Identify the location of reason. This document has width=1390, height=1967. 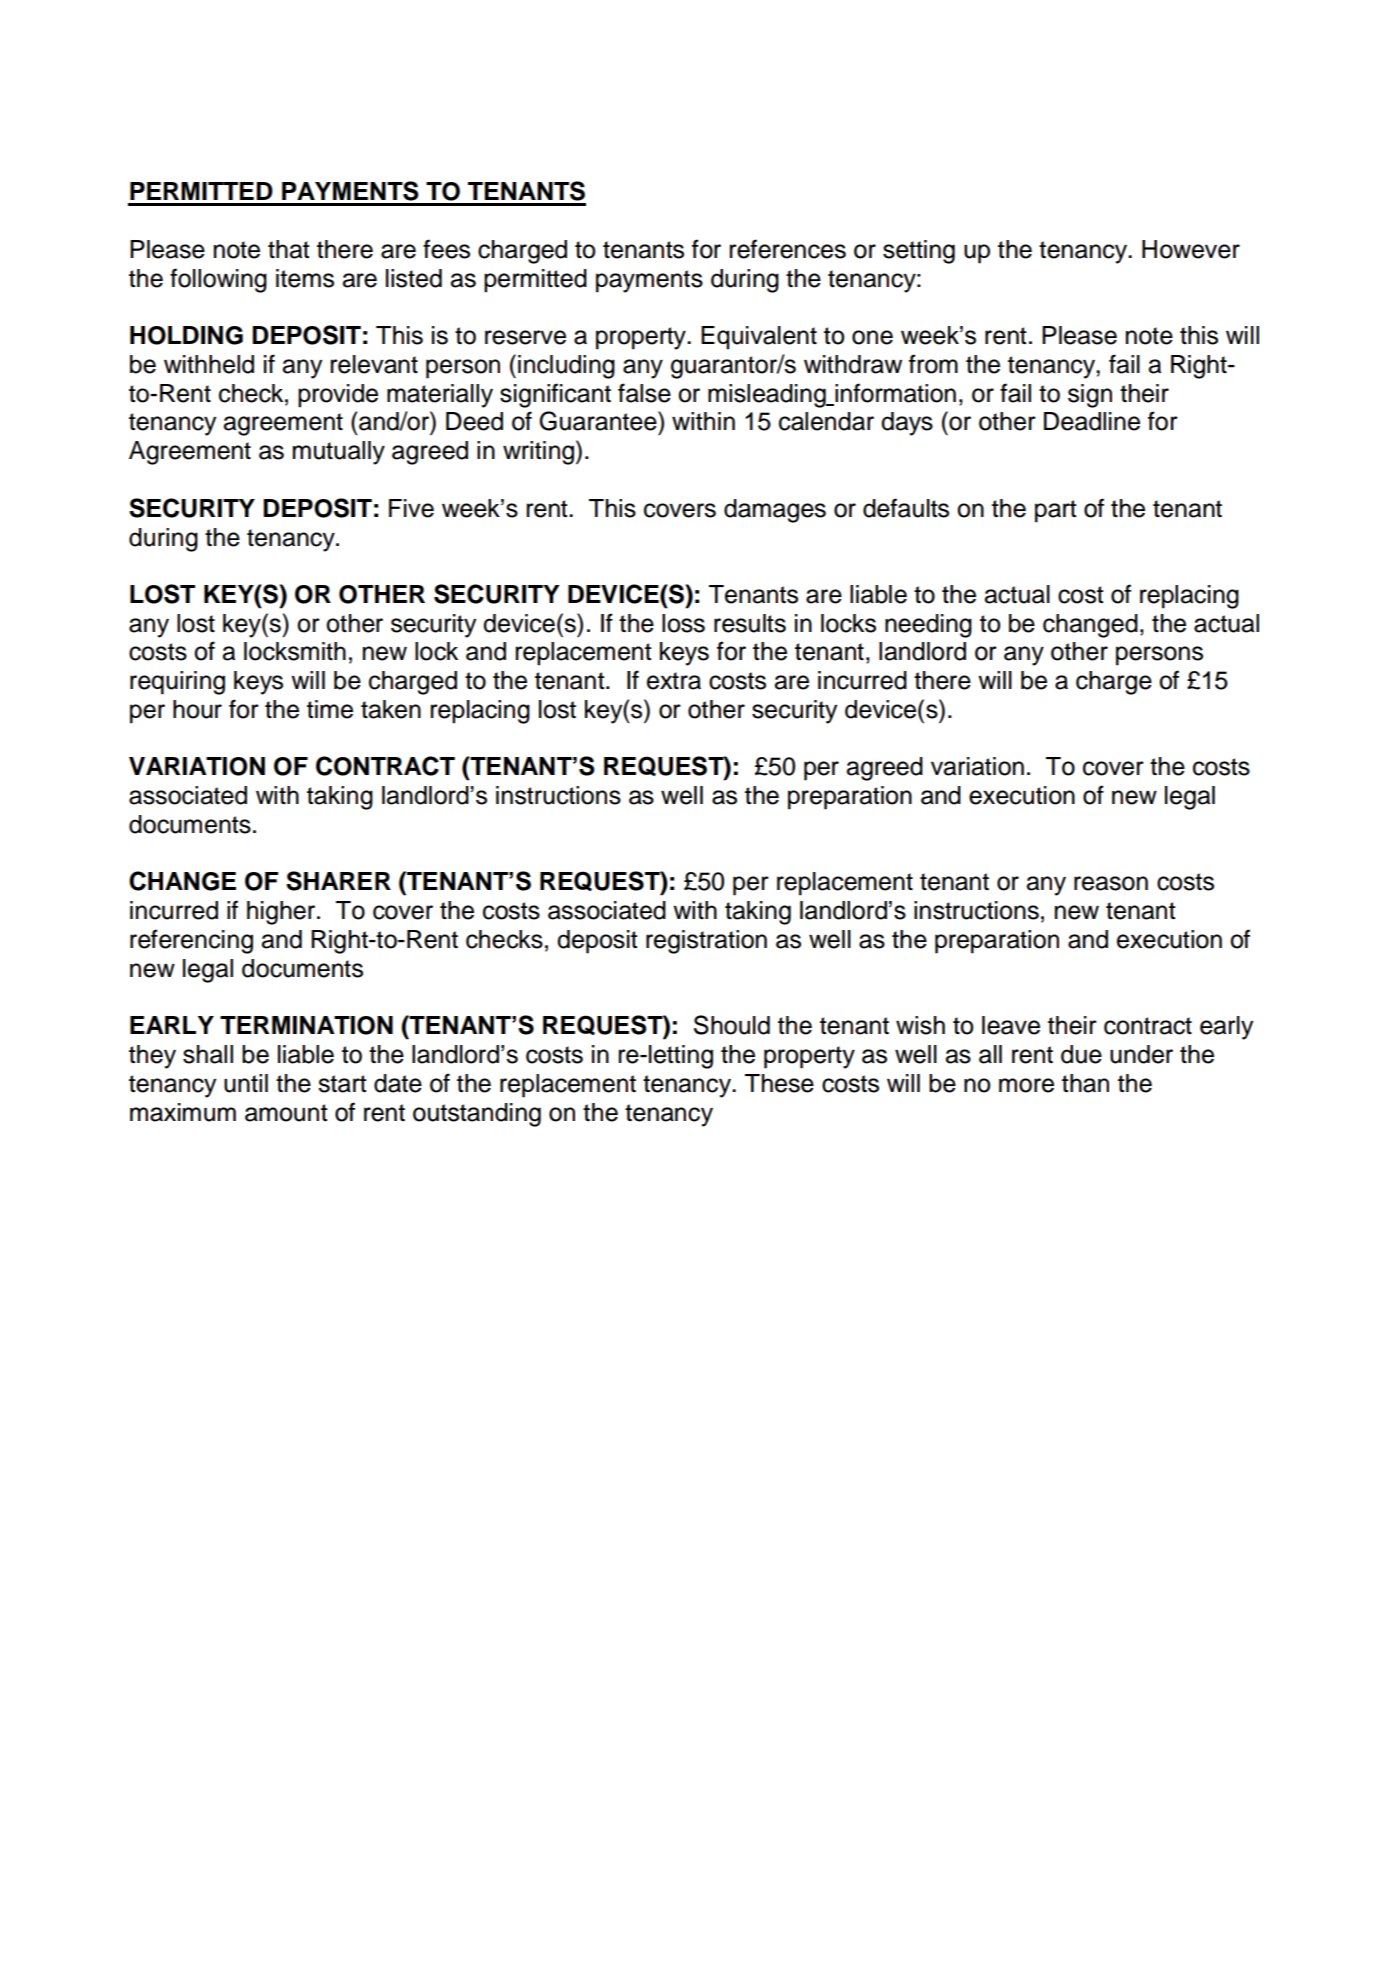
(1111, 883).
